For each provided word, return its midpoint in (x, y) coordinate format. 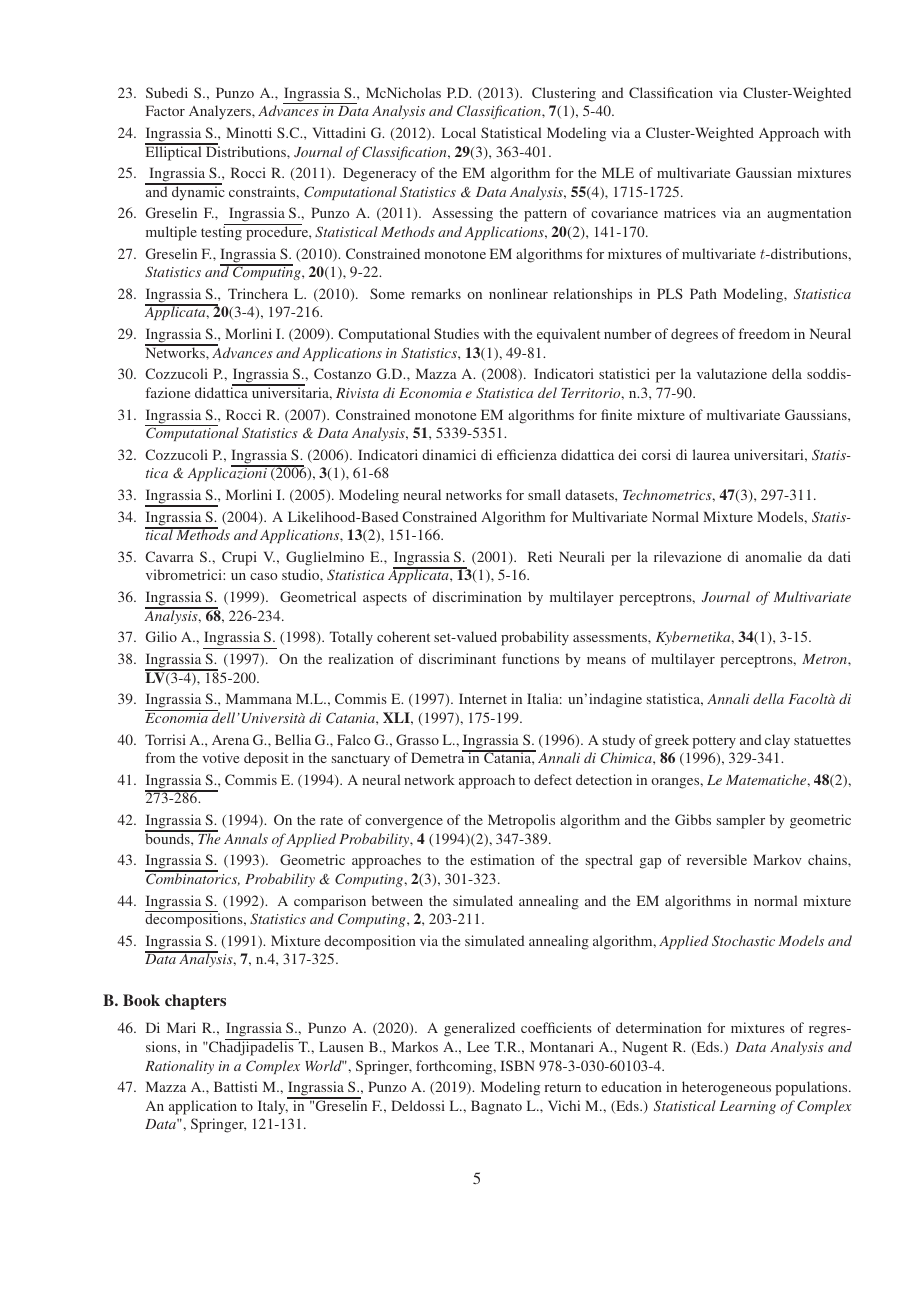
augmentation (809, 214)
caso (263, 576)
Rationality (179, 1067)
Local (459, 132)
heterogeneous (726, 1088)
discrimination (477, 596)
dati (839, 556)
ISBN (517, 1065)
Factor (165, 110)
